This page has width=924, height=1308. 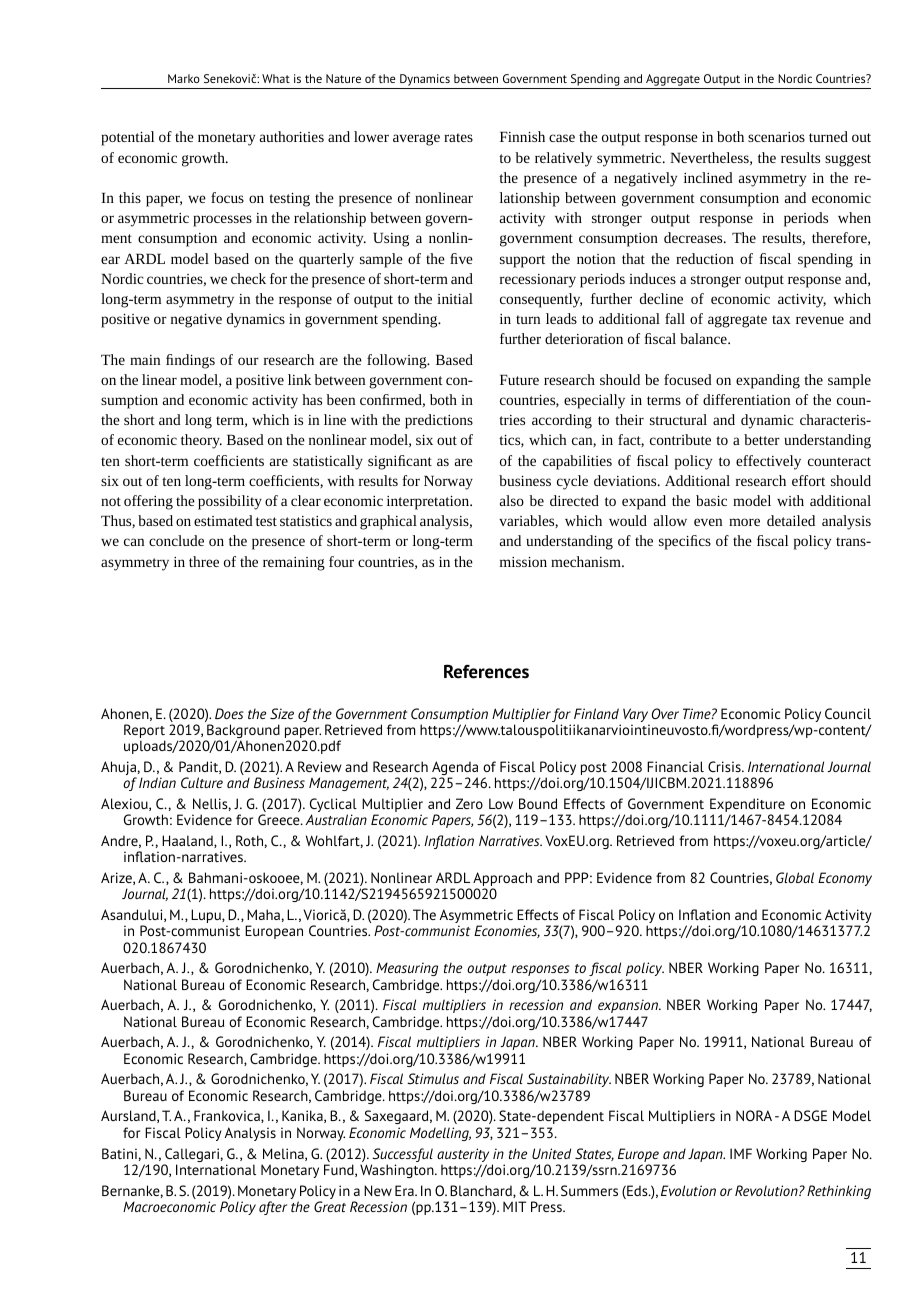 What do you see at coordinates (522, 136) in the page?
I see `Finnish` at bounding box center [522, 136].
